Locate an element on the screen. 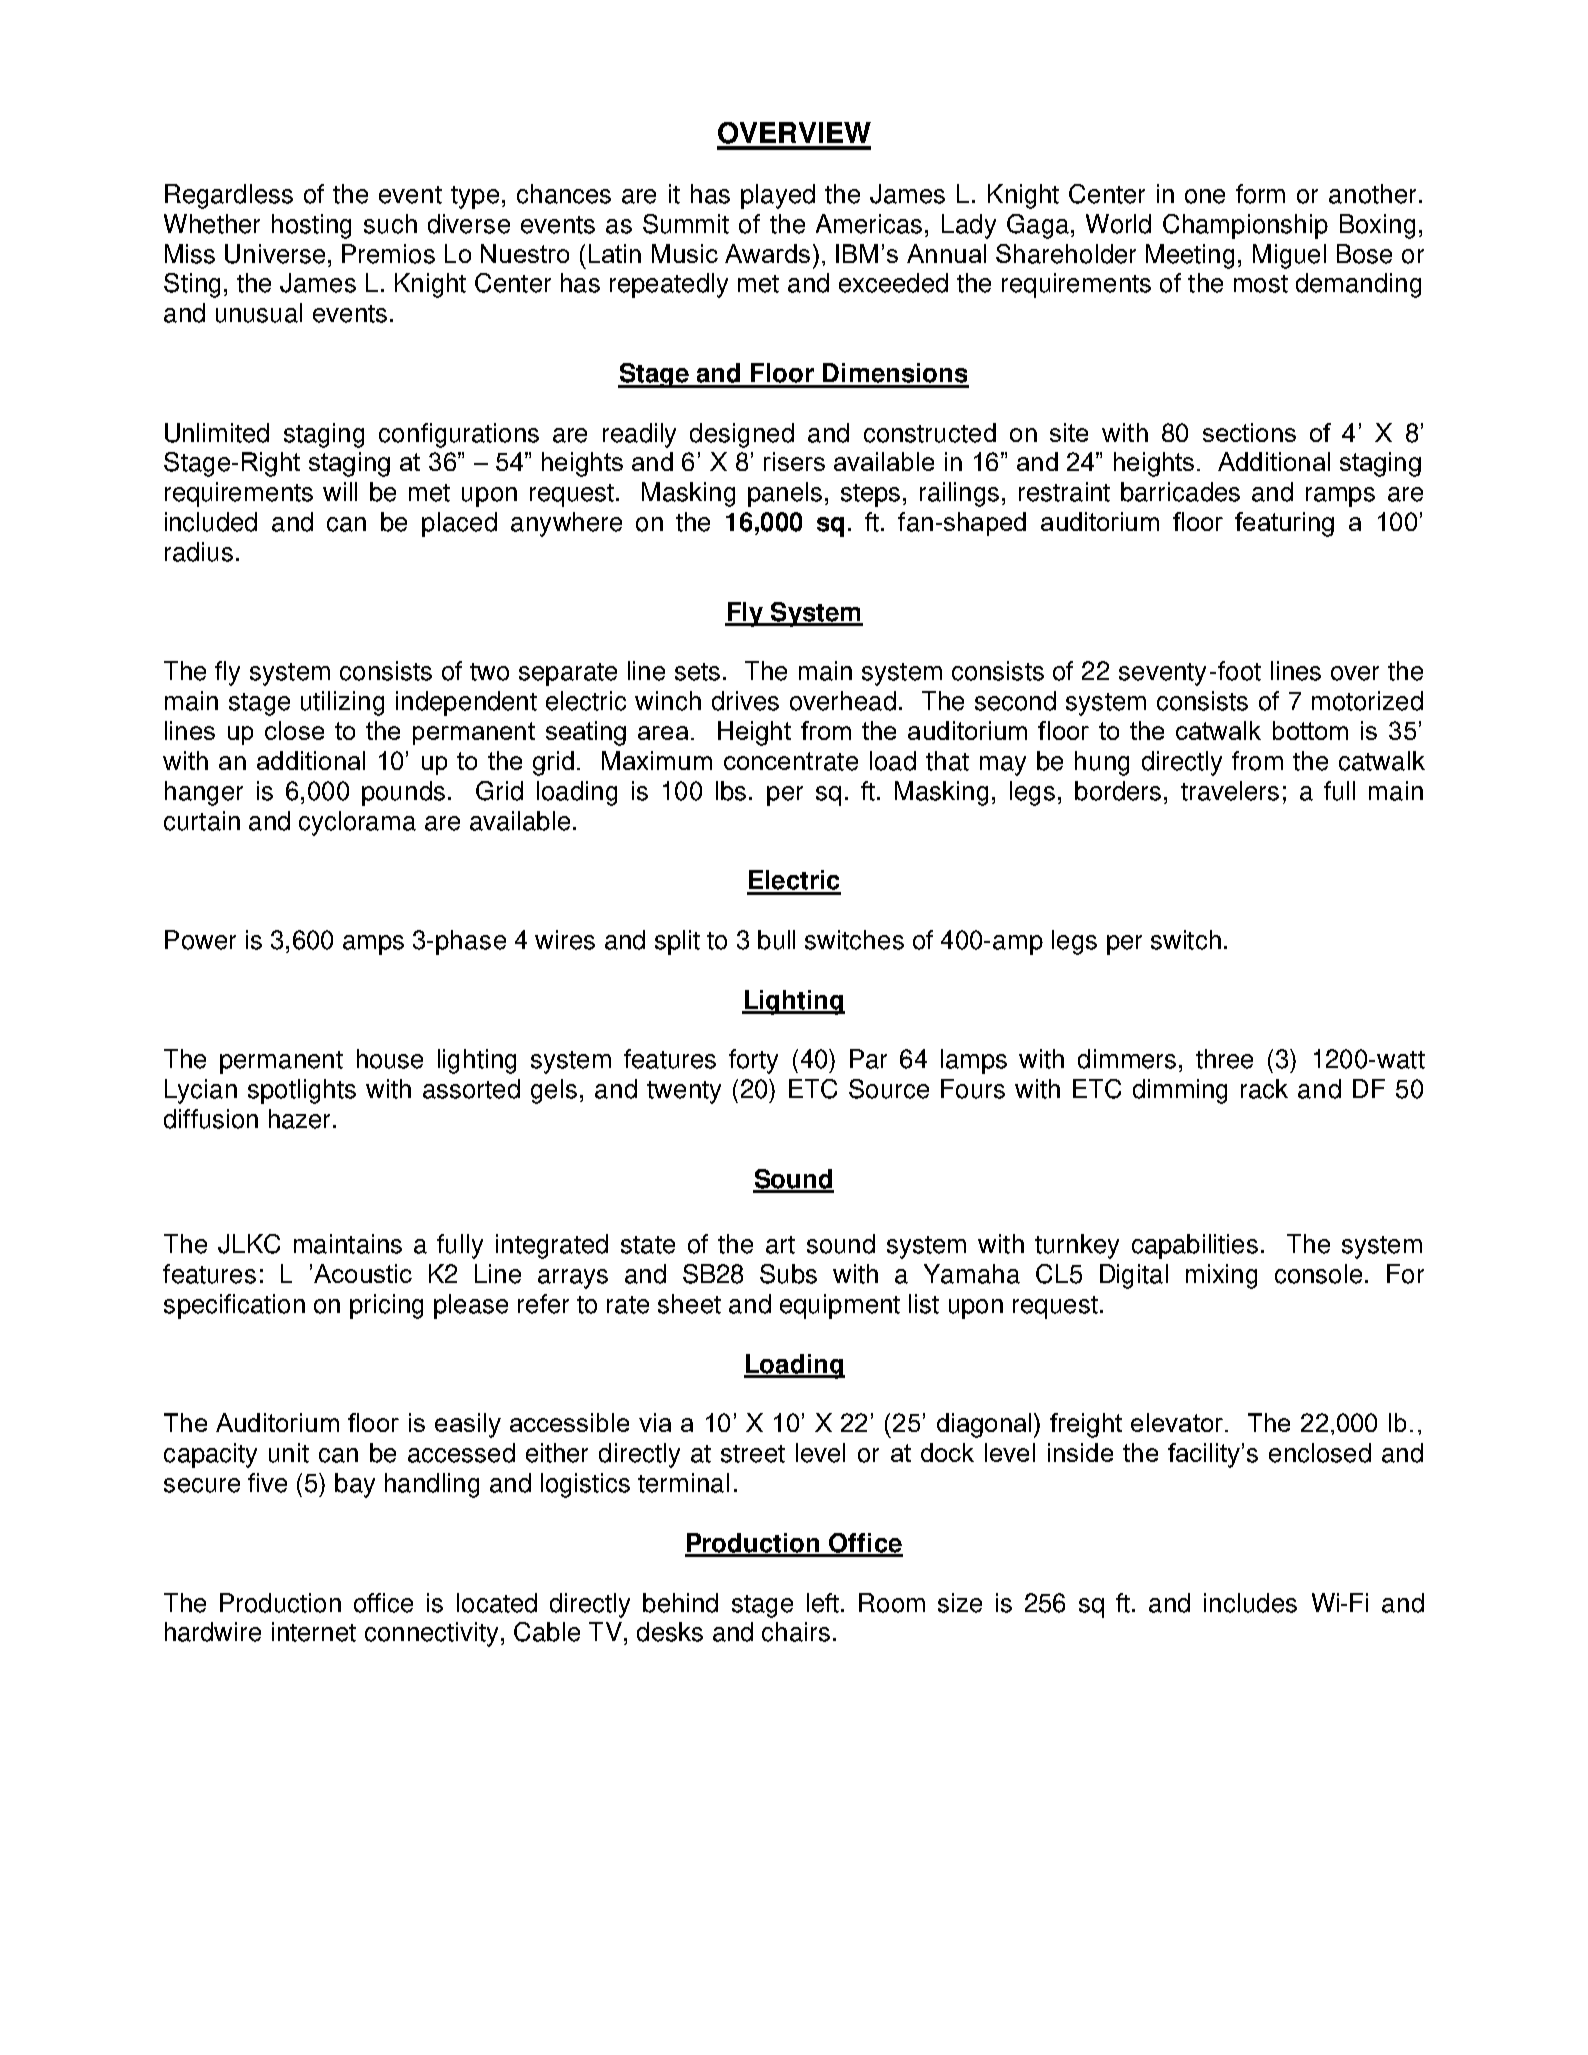  such is located at coordinates (390, 224).
